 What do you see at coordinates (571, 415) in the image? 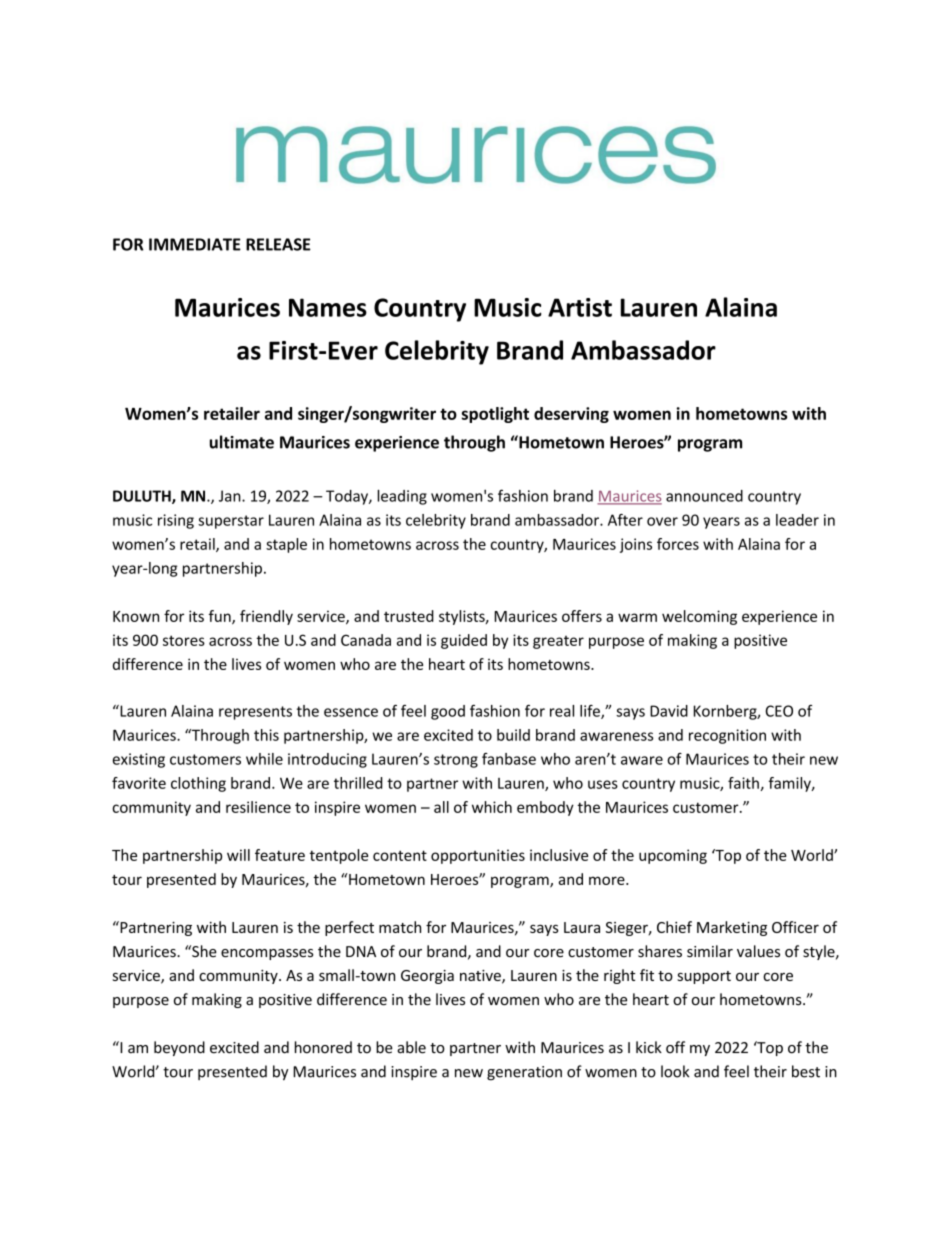
I see `deserving` at bounding box center [571, 415].
